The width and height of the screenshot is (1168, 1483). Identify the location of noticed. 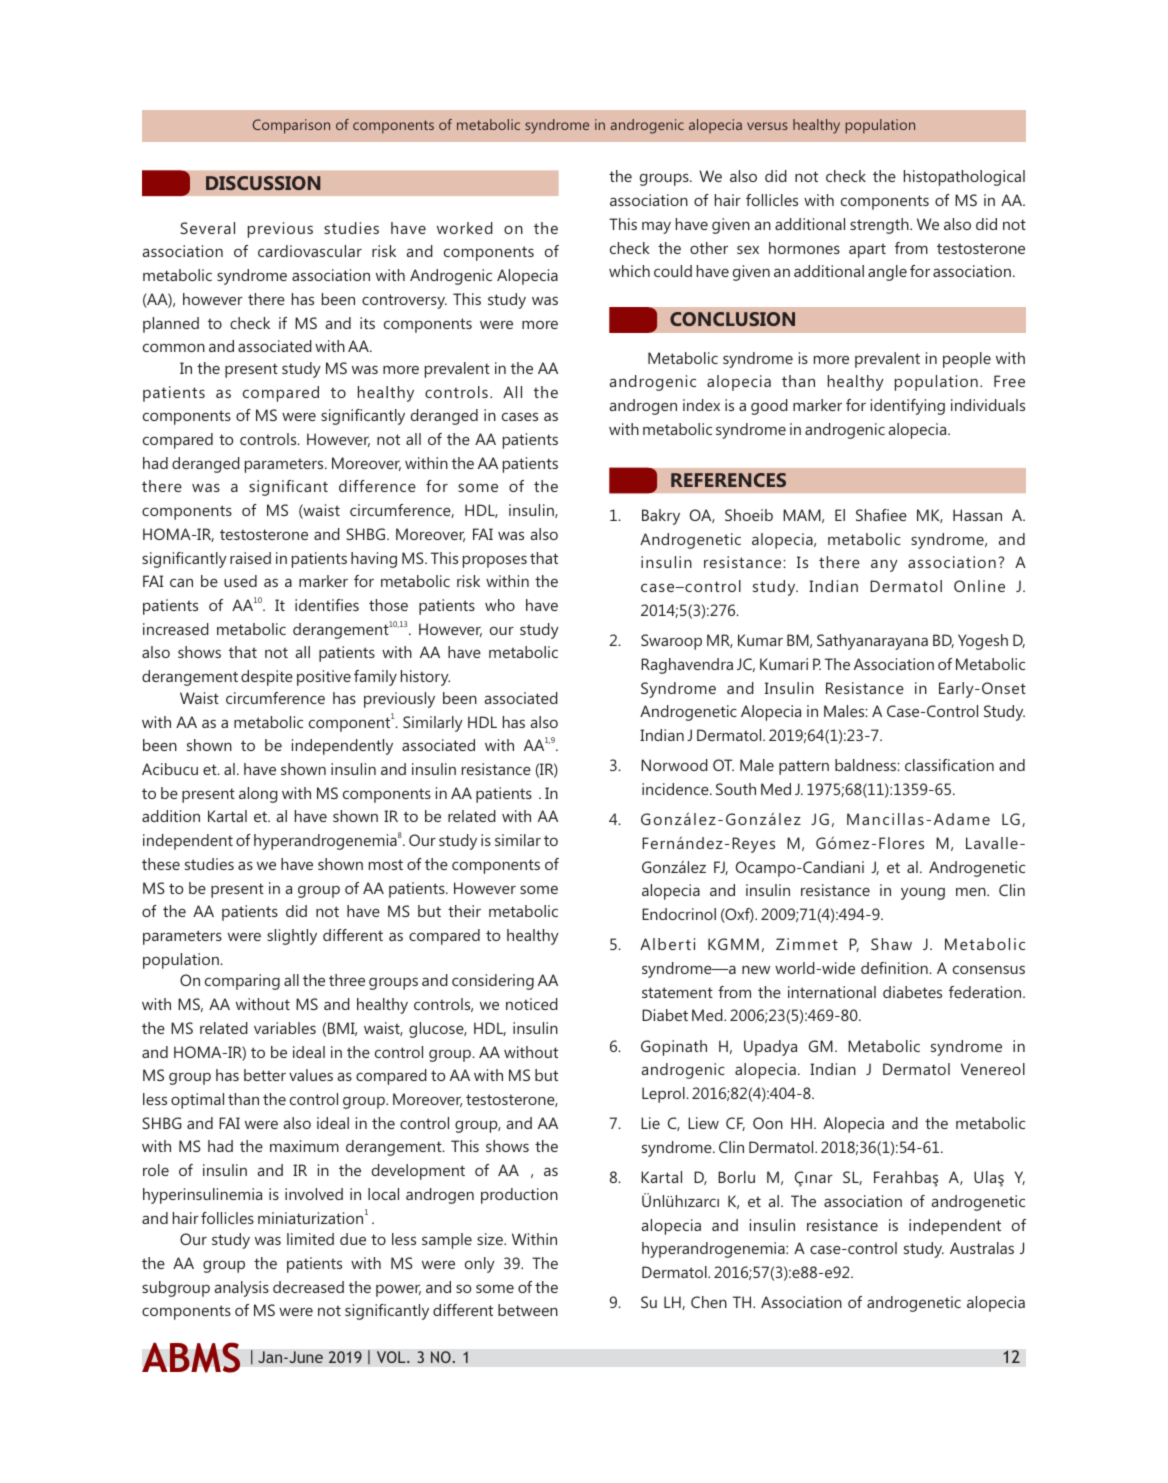
(532, 1004).
